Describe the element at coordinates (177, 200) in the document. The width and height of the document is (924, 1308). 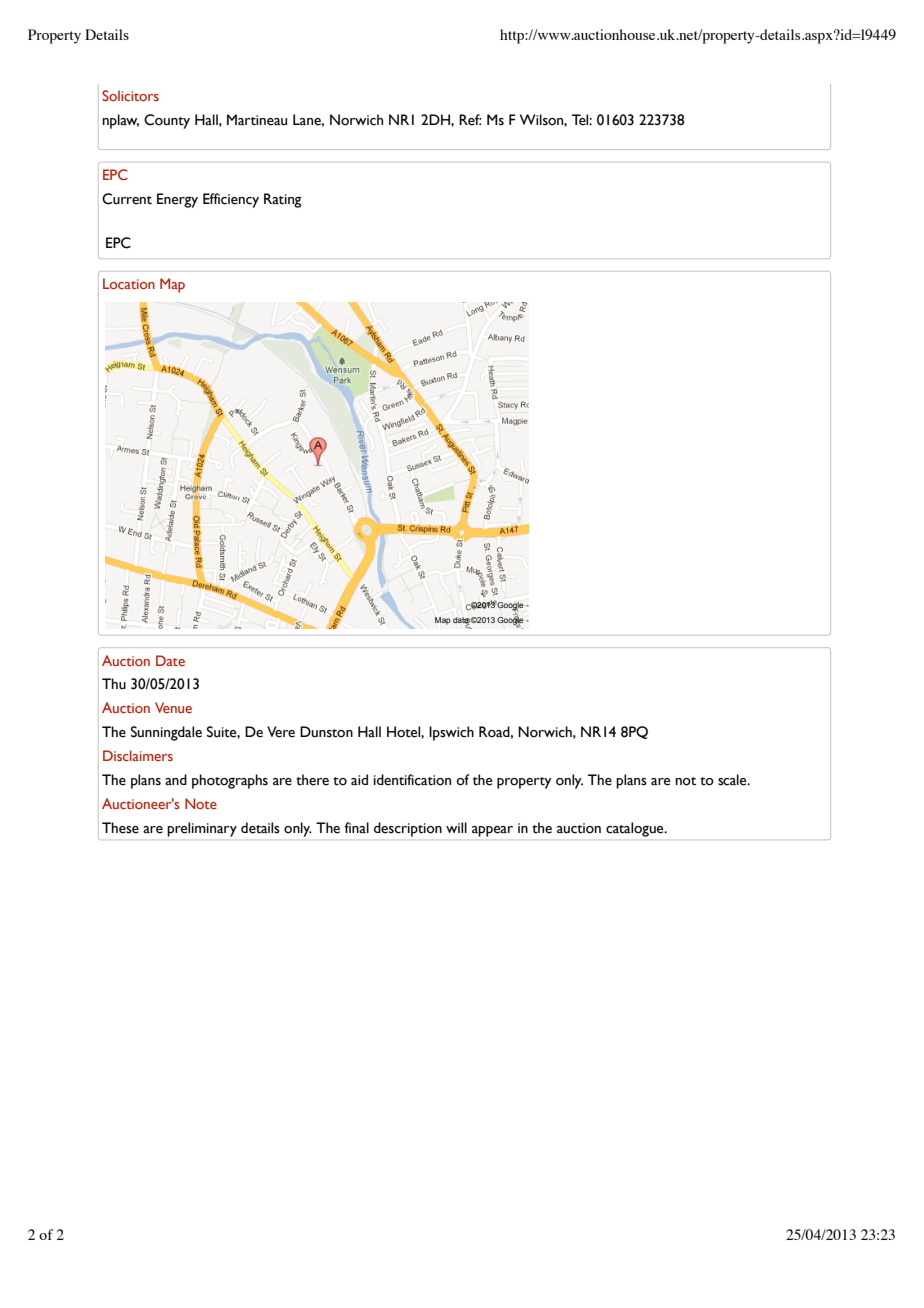
I see `Energy` at that location.
